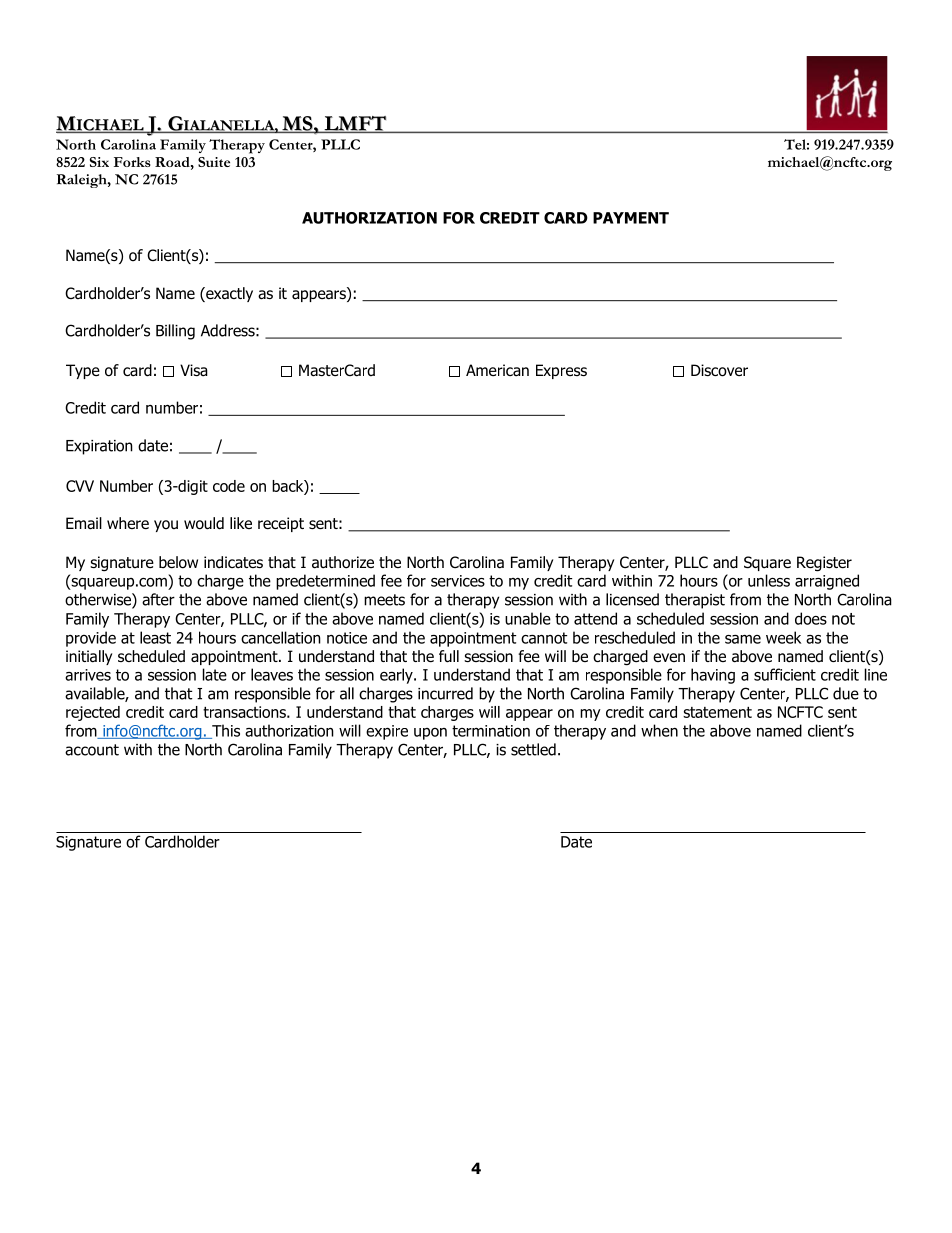  I want to click on American, so click(497, 370).
